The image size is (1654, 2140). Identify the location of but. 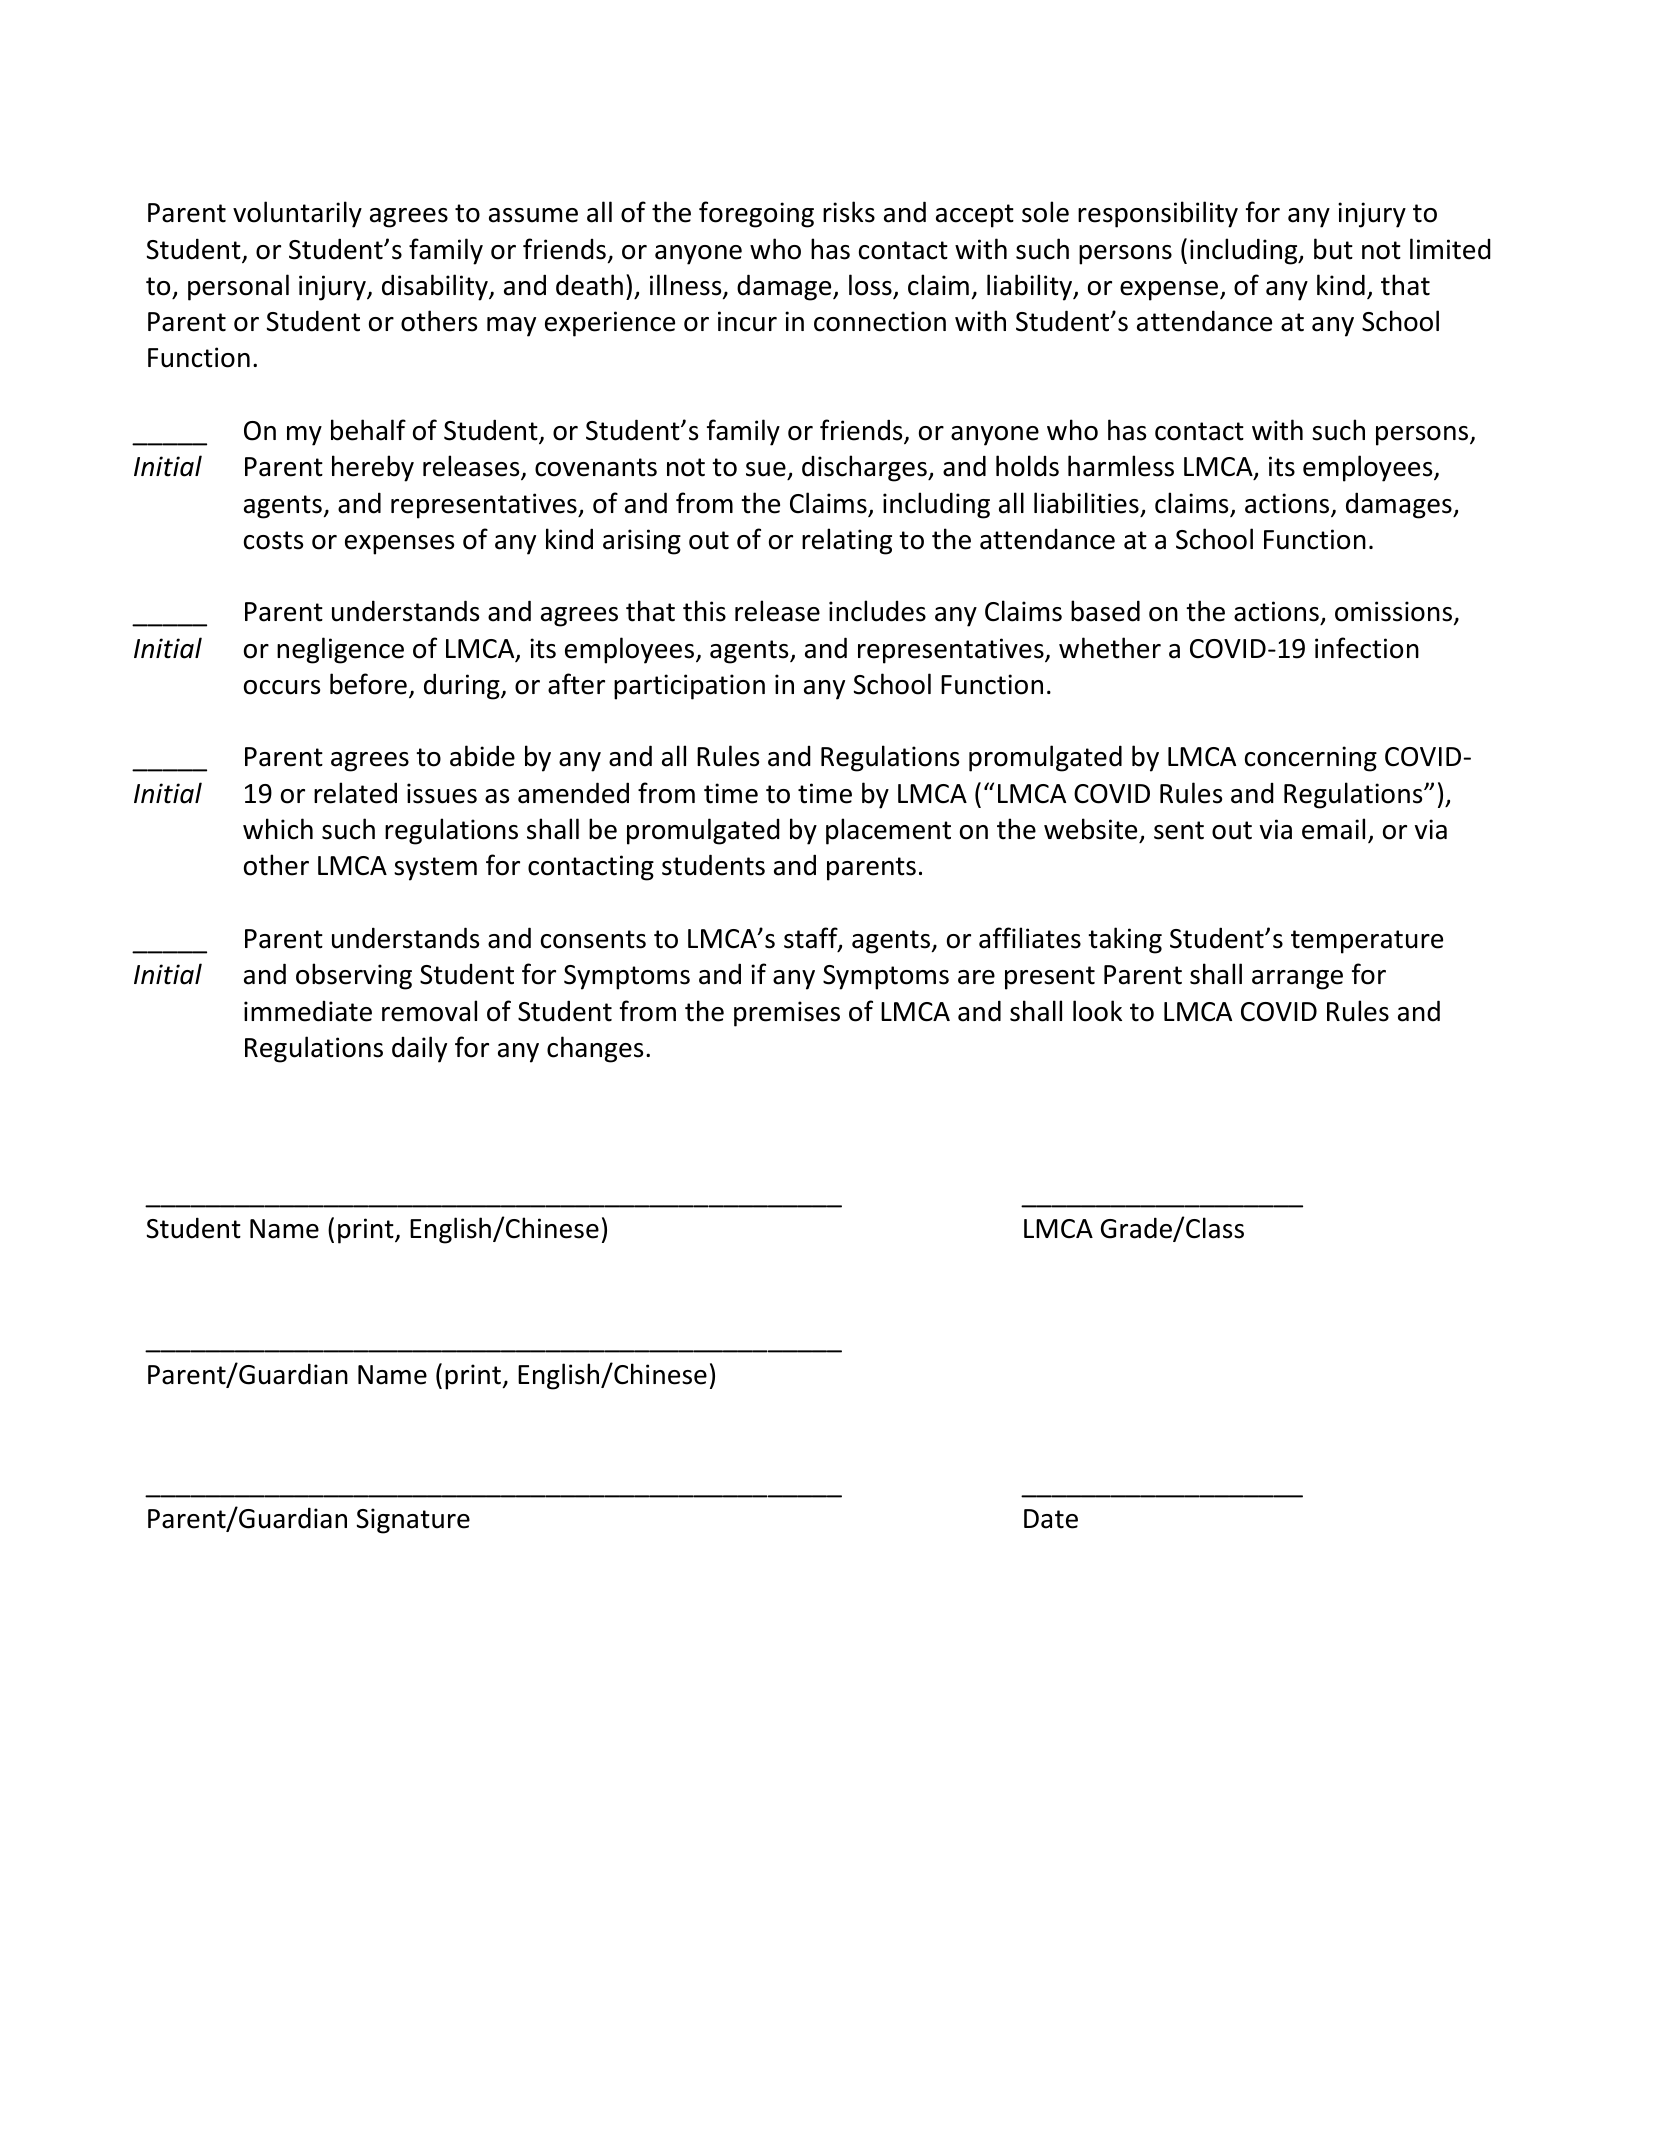
(1333, 249).
